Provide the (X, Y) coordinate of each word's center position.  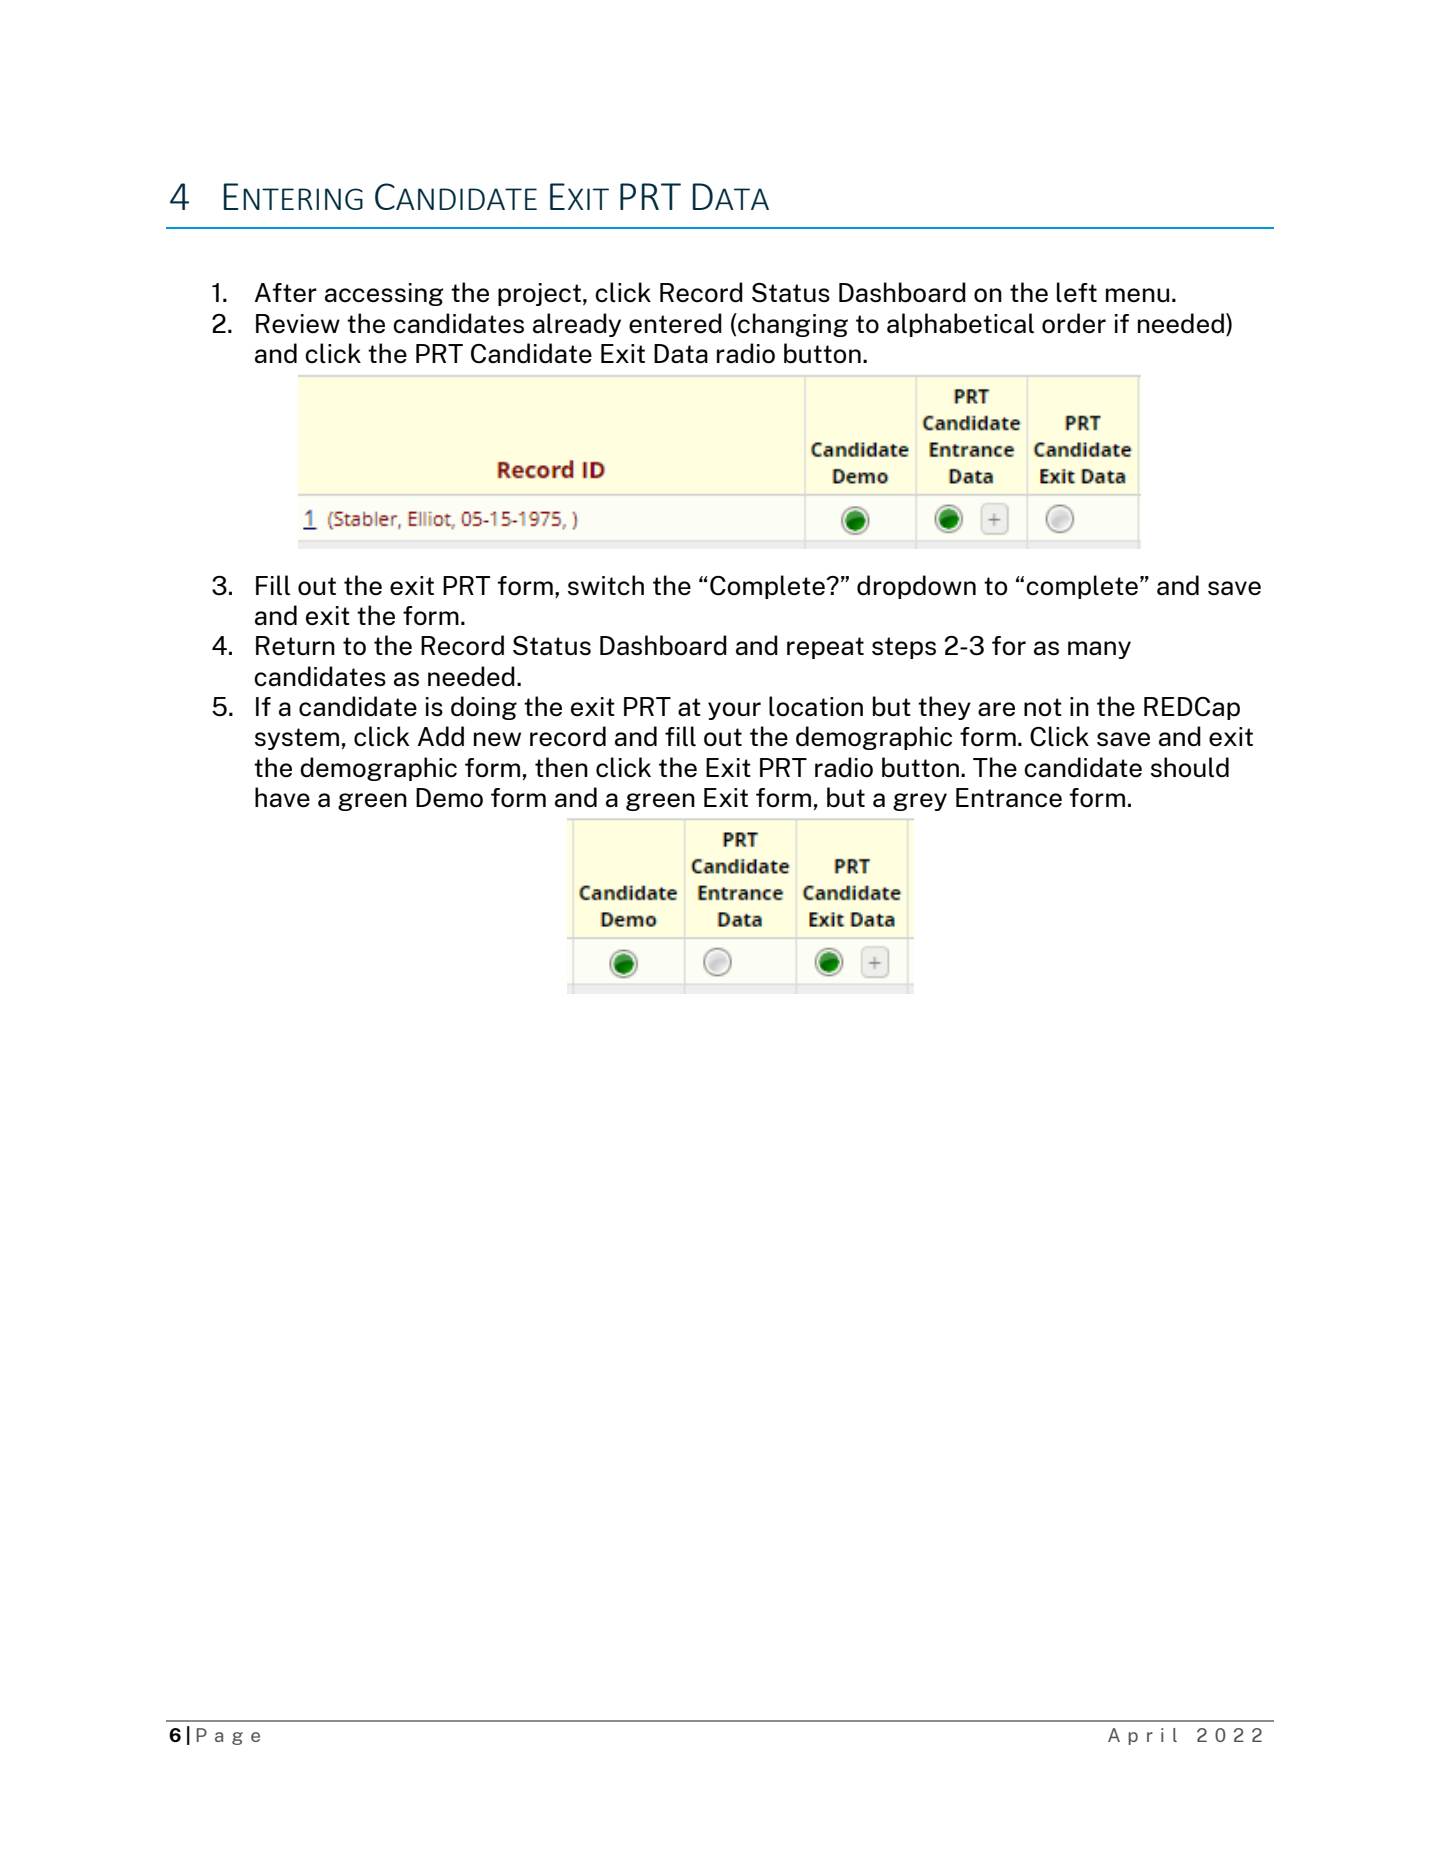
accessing (384, 294)
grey (920, 802)
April (1142, 1736)
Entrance (1009, 798)
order (1074, 323)
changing (792, 325)
